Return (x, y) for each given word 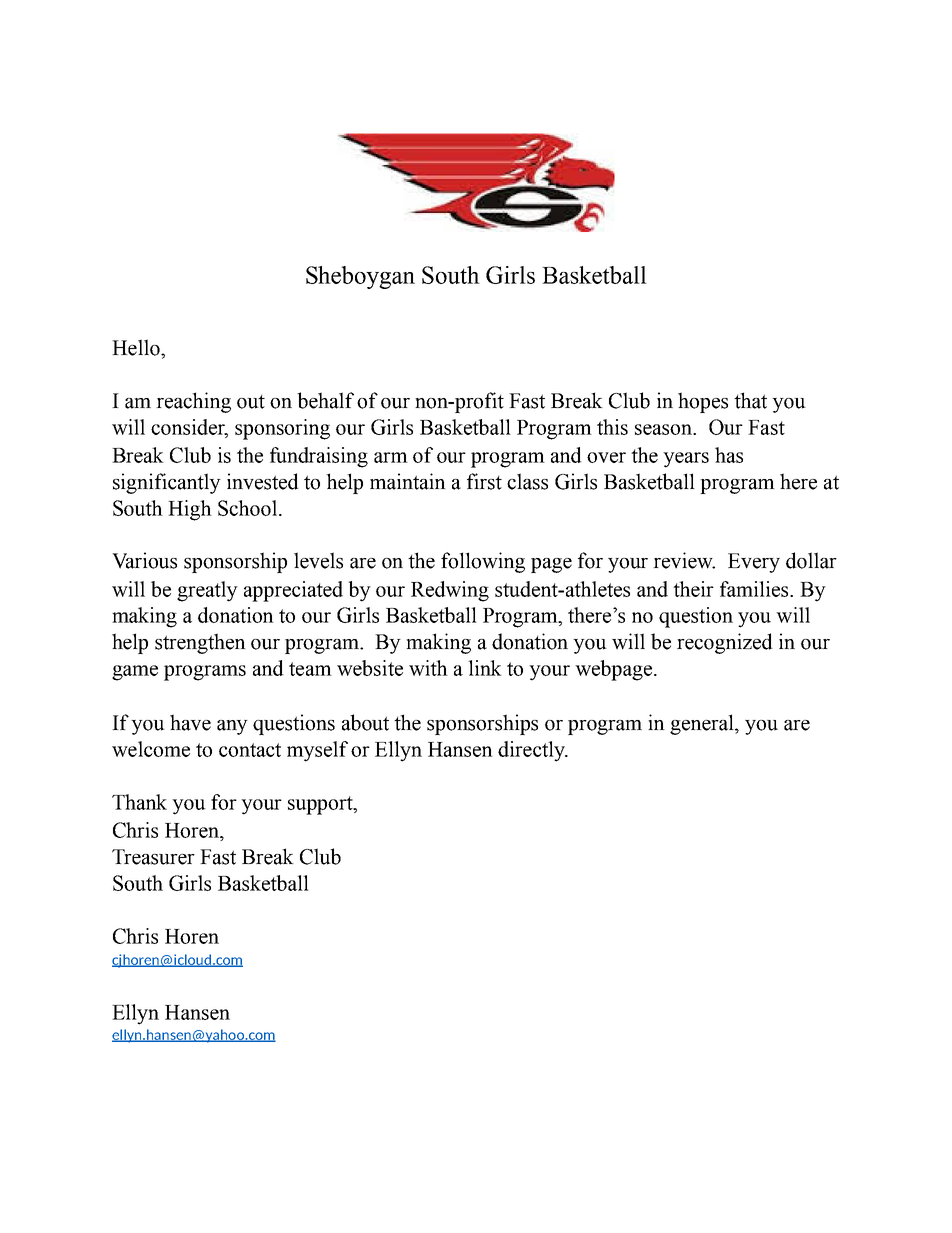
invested (263, 481)
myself (317, 751)
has (729, 455)
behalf (325, 400)
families (755, 589)
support (321, 805)
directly (532, 751)
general (703, 724)
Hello (137, 347)
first (484, 481)
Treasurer (153, 857)
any (232, 727)
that (750, 400)
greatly (207, 591)
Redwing (450, 591)
